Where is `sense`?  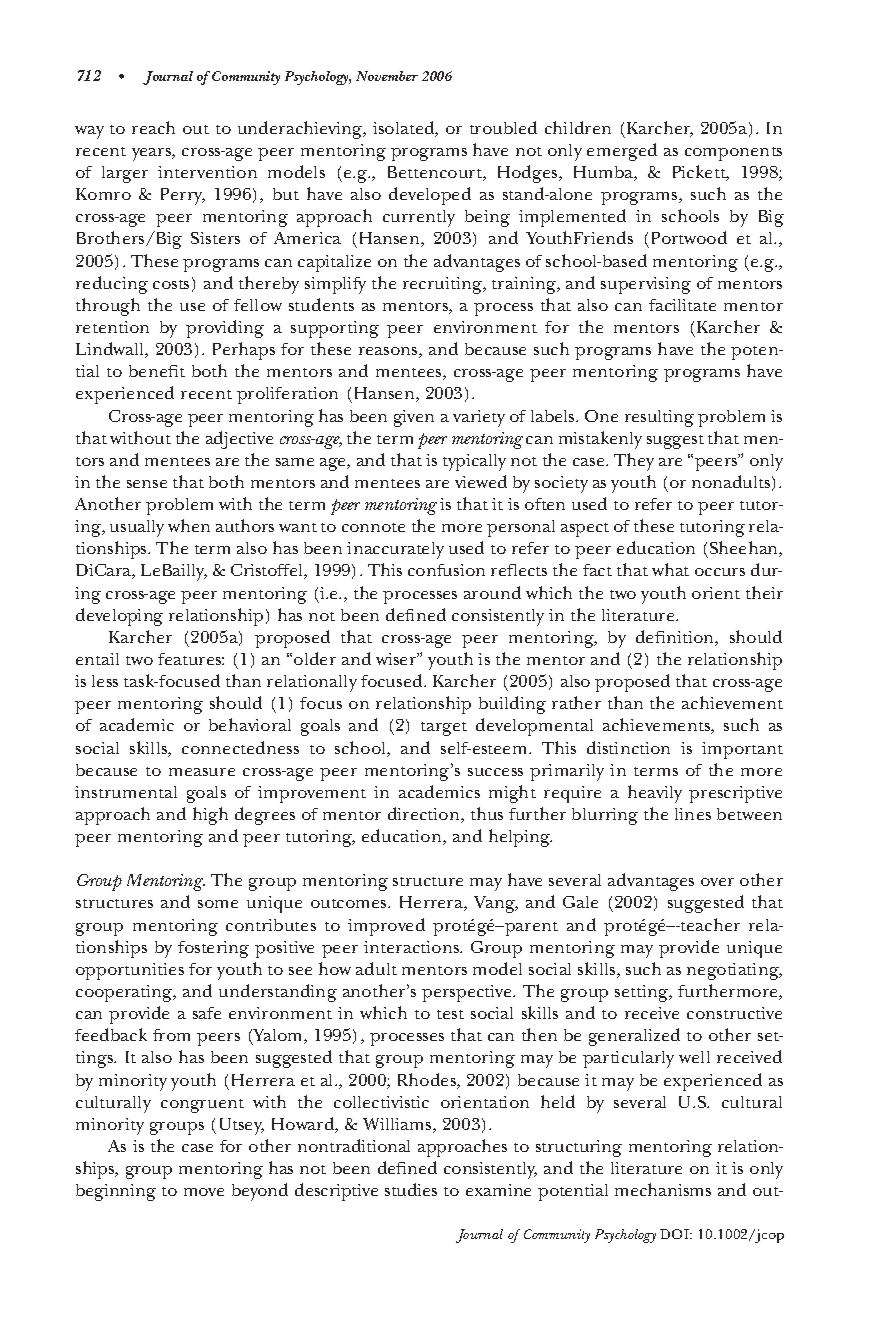 sense is located at coordinates (147, 484).
